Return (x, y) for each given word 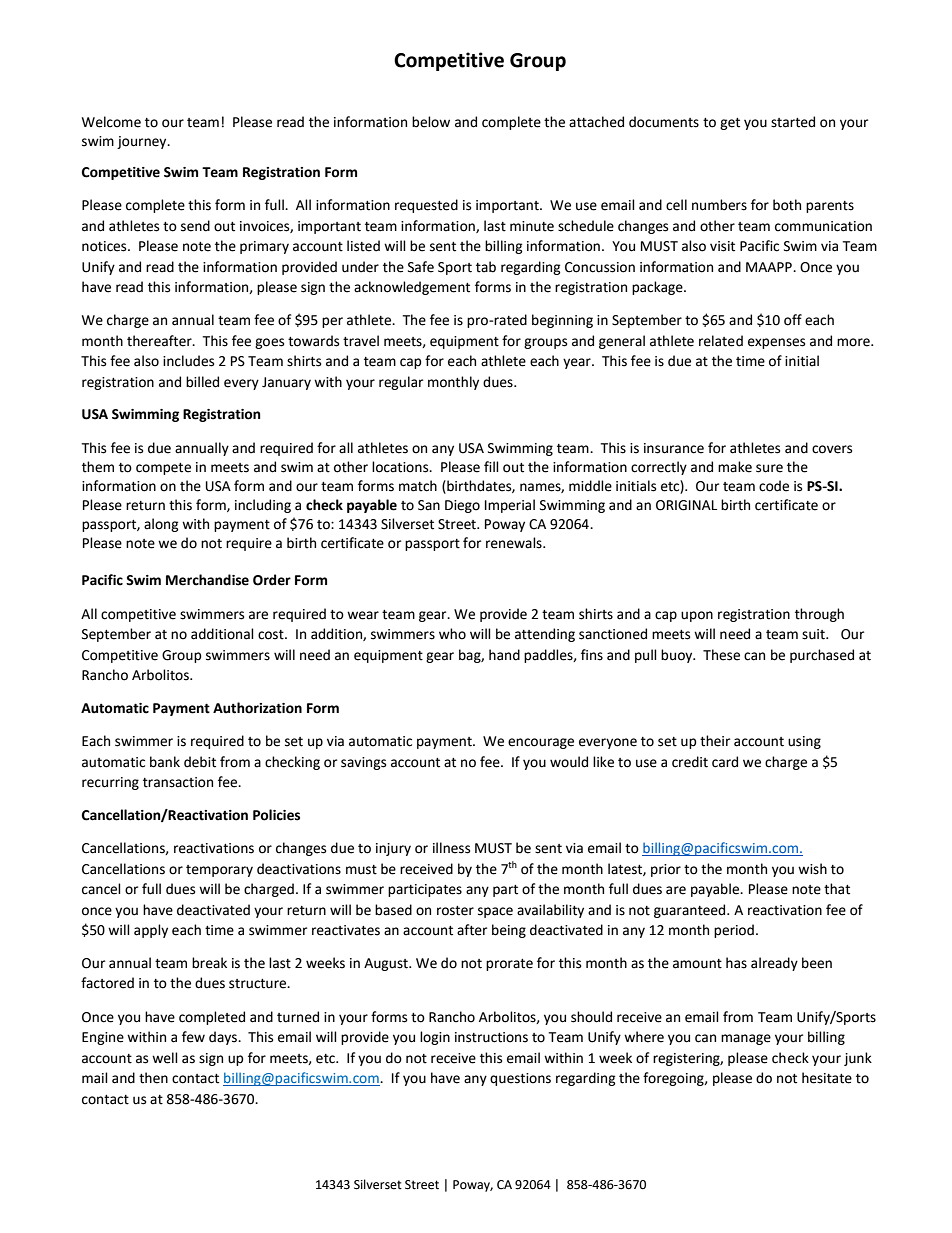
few (193, 1037)
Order (272, 580)
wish (812, 869)
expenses (776, 343)
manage (746, 1039)
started (793, 122)
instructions (491, 1037)
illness (451, 848)
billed (202, 382)
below (431, 122)
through (819, 615)
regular (401, 383)
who (452, 634)
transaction (178, 782)
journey (143, 142)
